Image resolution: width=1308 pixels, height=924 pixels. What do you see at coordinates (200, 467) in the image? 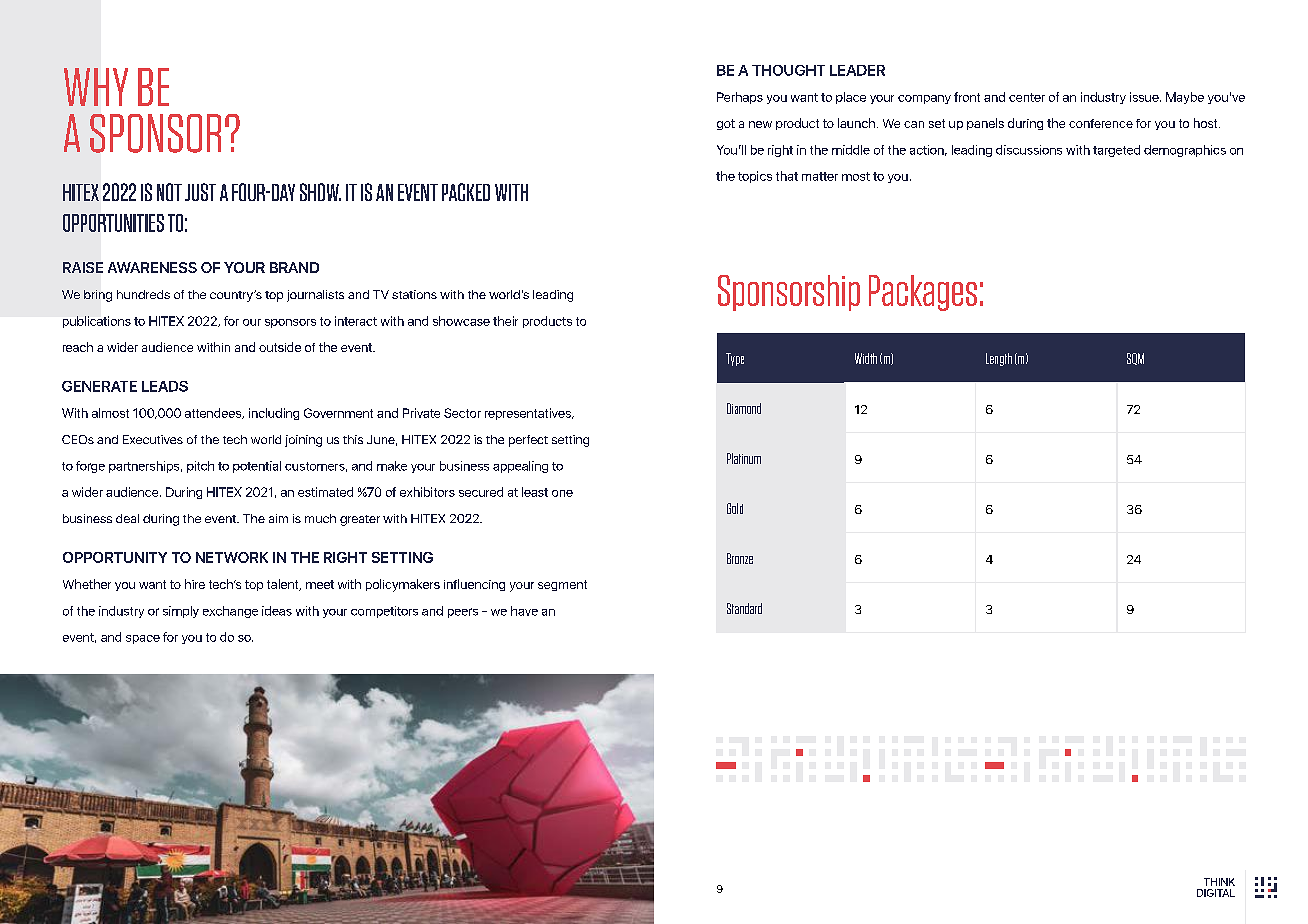
I see `pitch` at bounding box center [200, 467].
